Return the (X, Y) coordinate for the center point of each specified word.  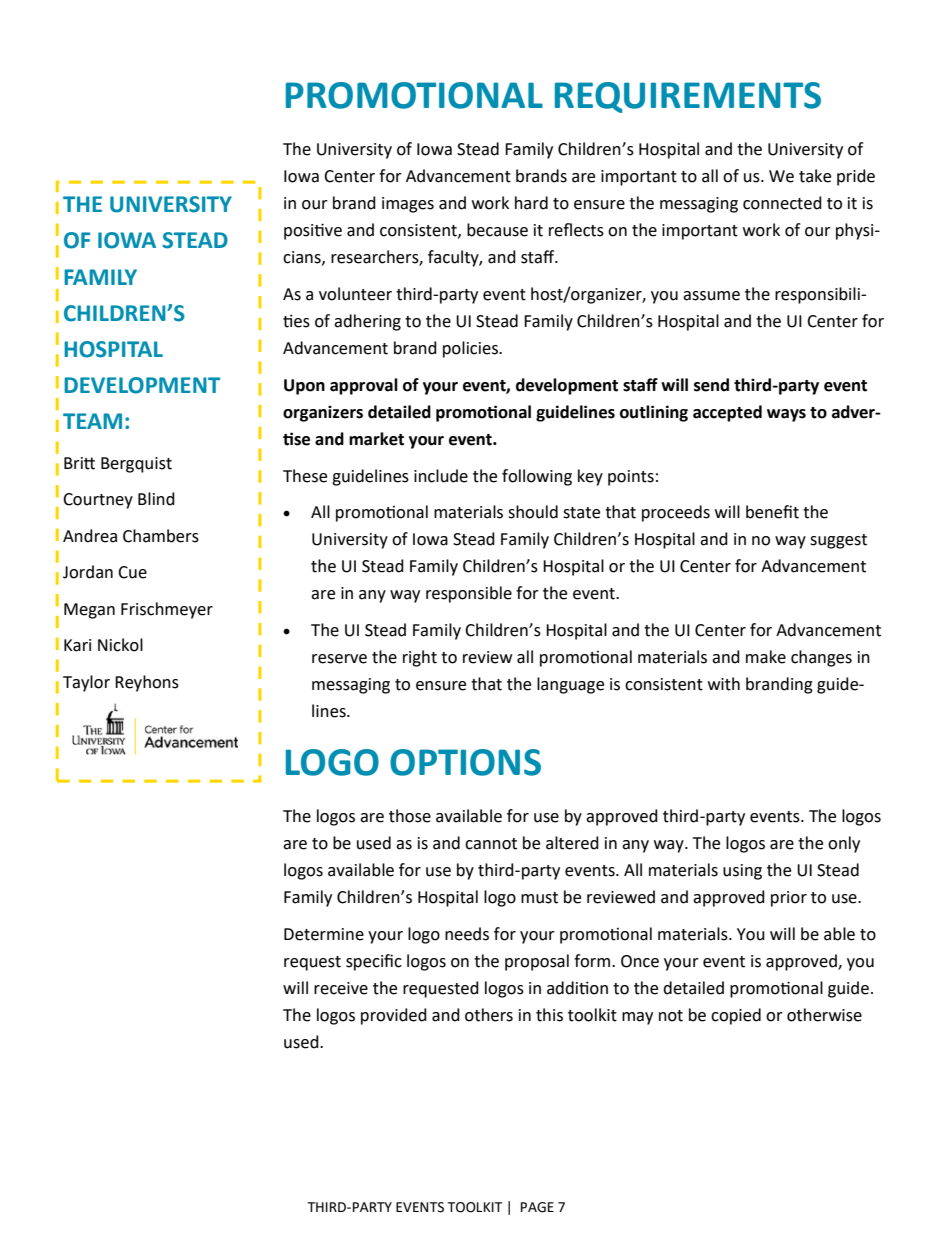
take (815, 176)
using (742, 872)
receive (341, 988)
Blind (156, 499)
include (441, 476)
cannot (491, 844)
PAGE (537, 1207)
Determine (324, 934)
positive (313, 231)
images (408, 205)
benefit (772, 512)
